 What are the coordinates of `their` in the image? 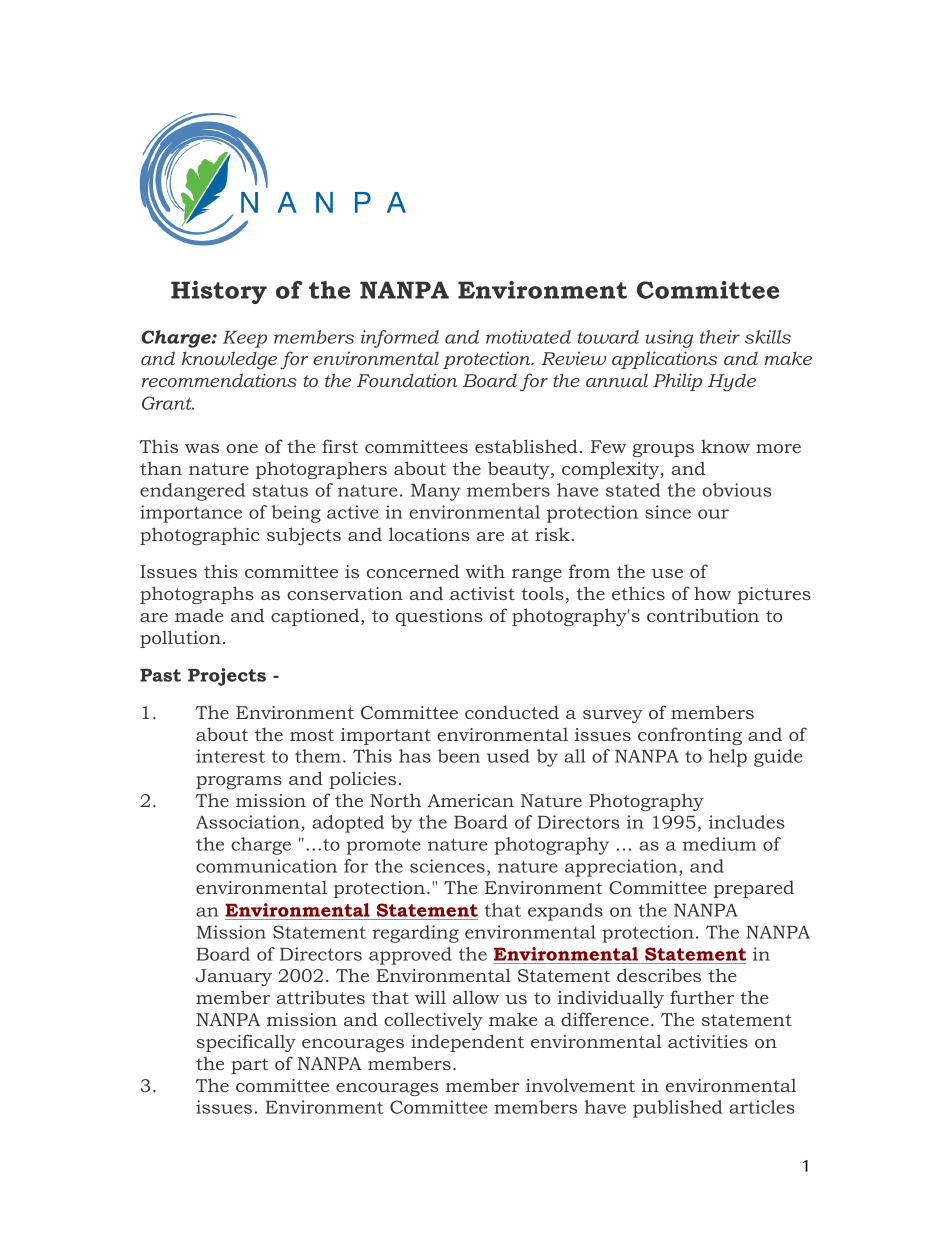 It's located at (720, 337).
